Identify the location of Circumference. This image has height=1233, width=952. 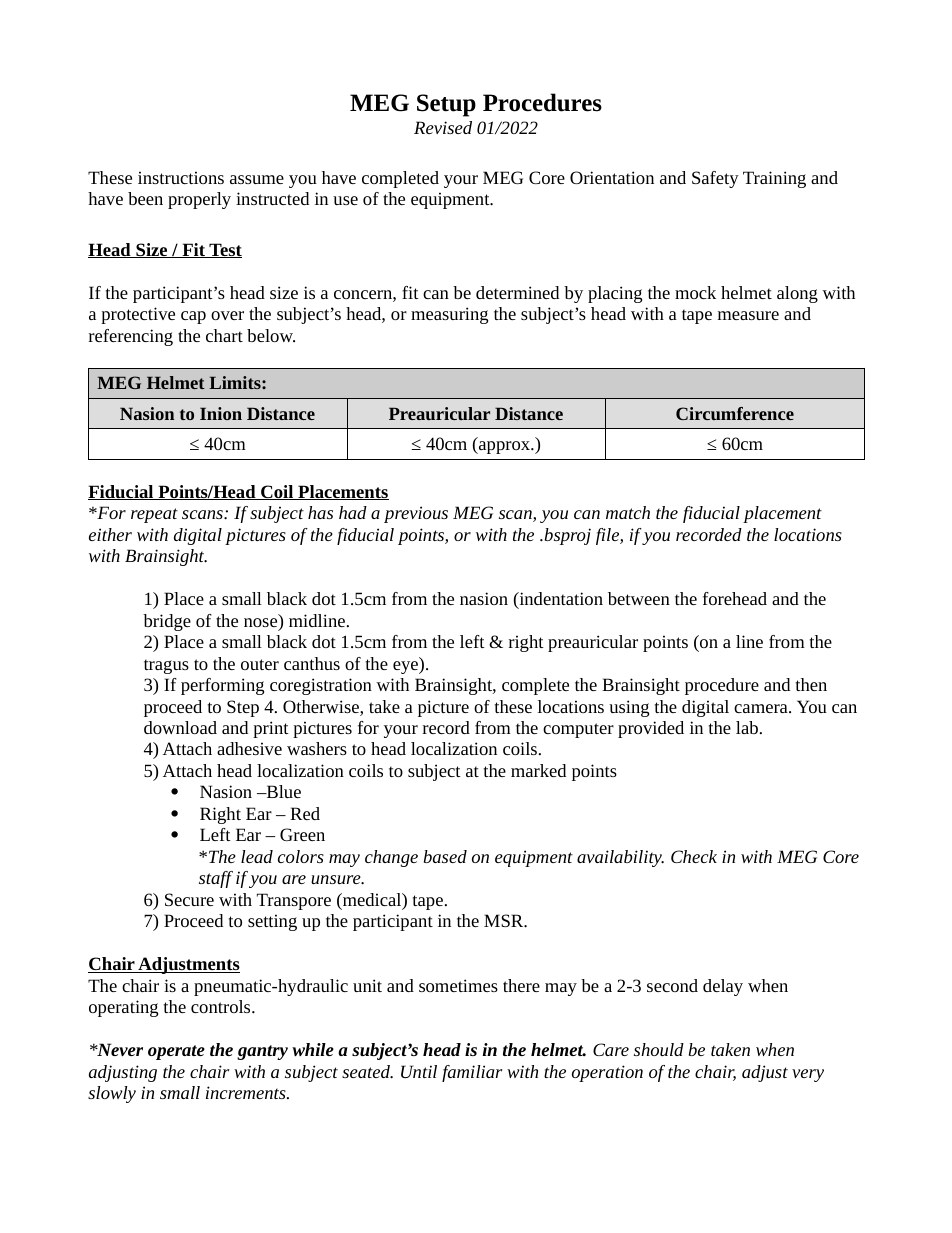
(735, 413).
